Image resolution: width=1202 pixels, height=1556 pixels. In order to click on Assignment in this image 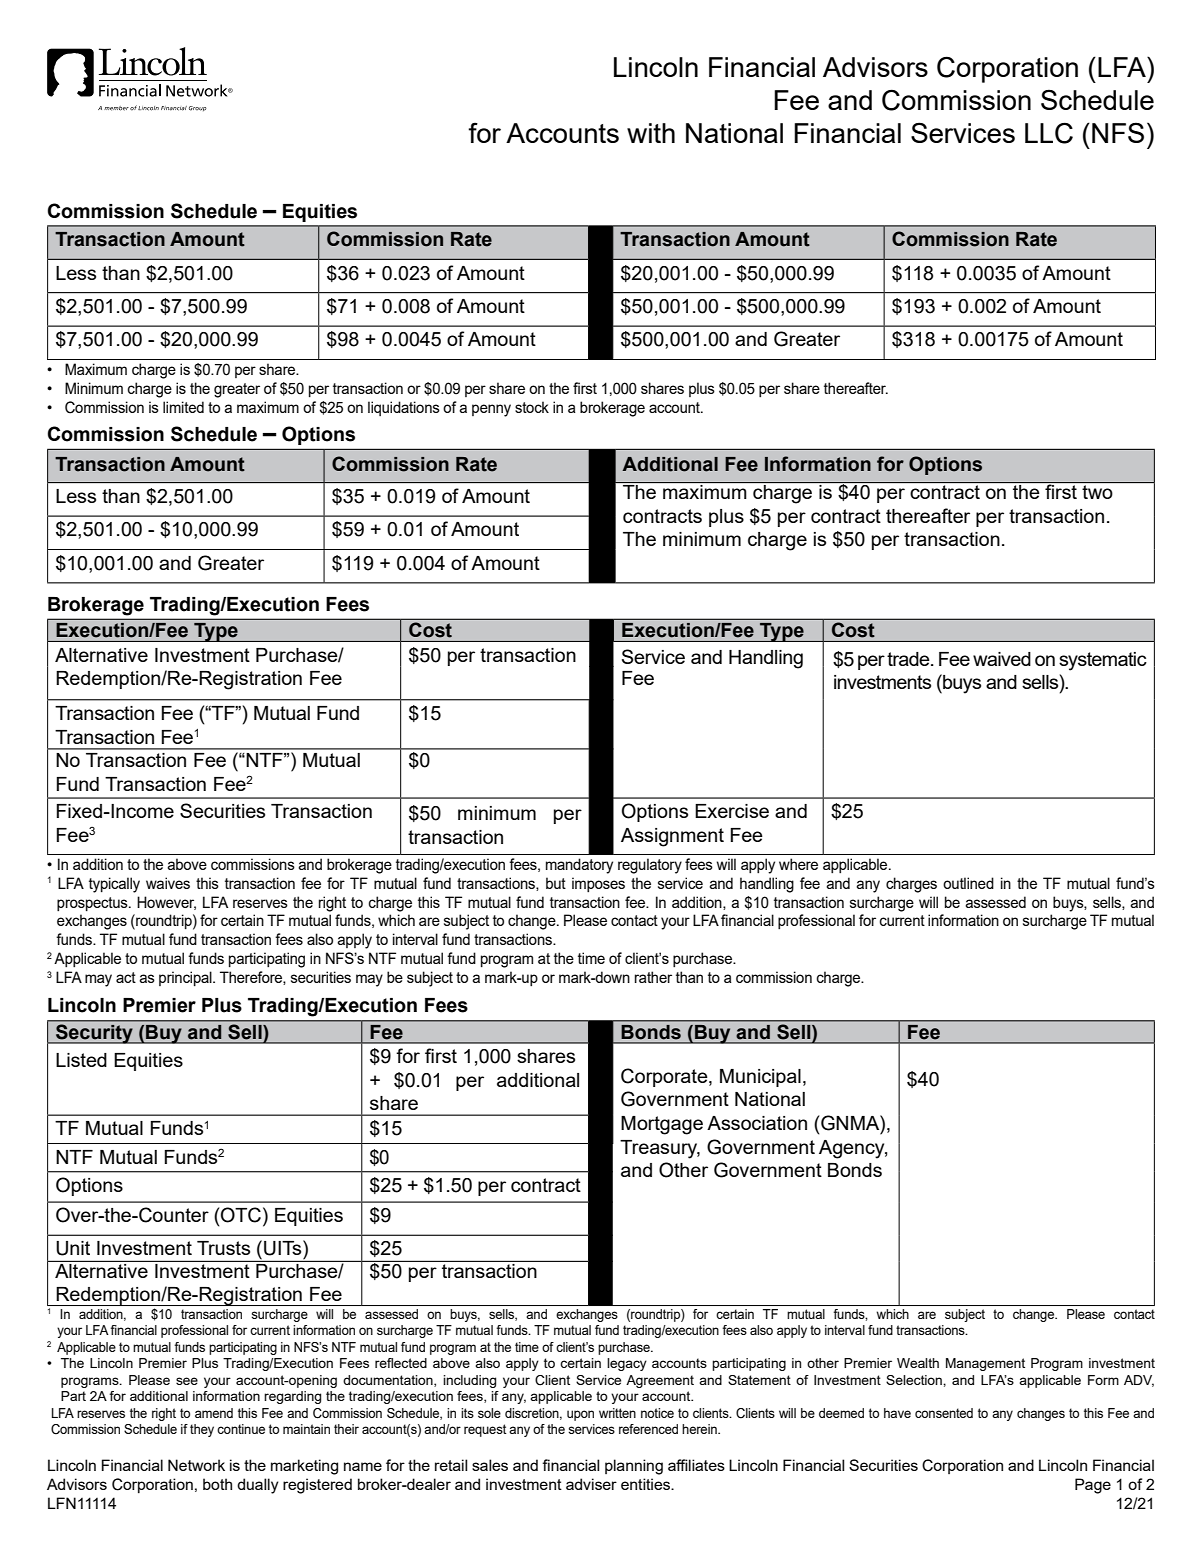, I will do `click(672, 837)`.
